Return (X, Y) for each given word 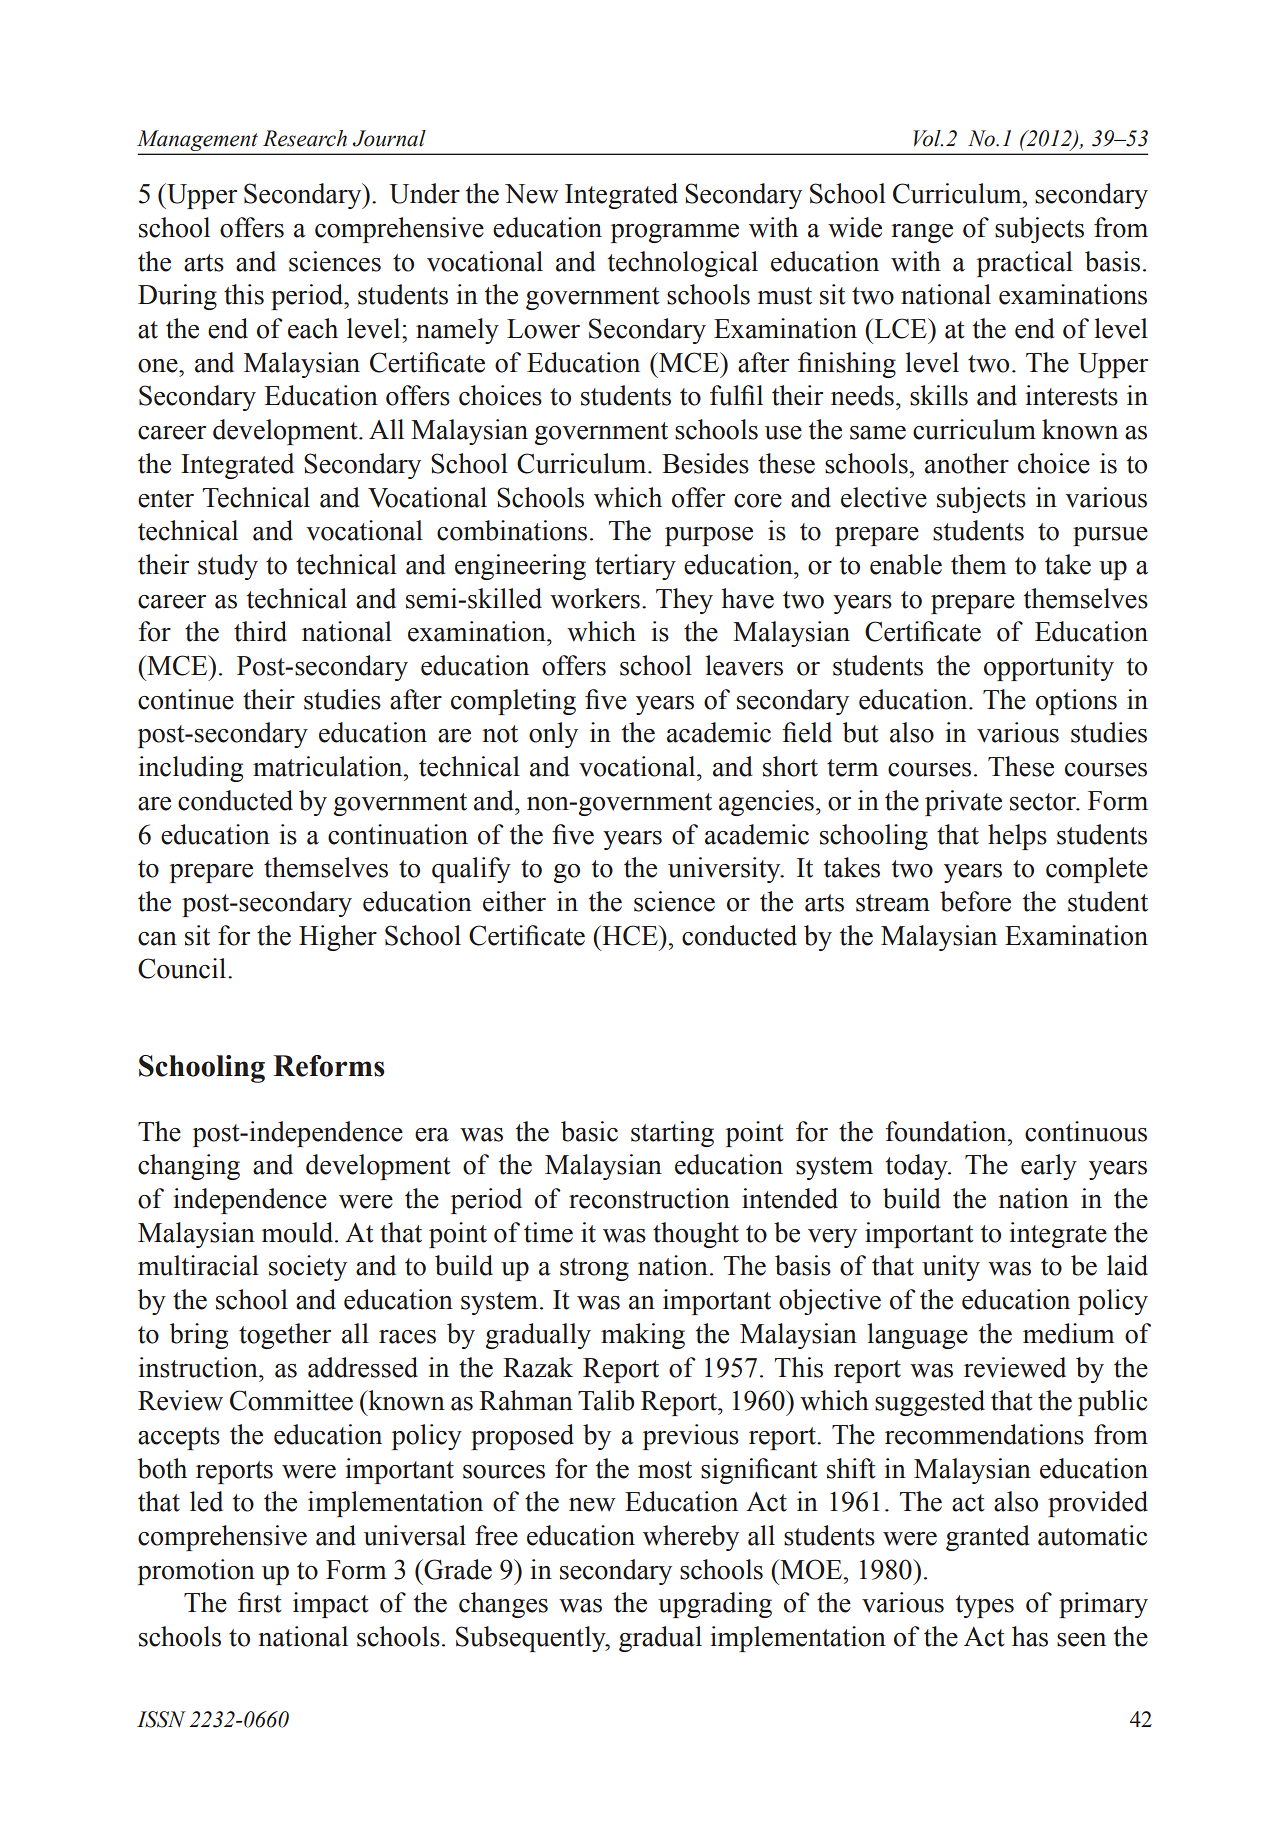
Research (305, 138)
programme (675, 233)
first (260, 1602)
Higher (338, 938)
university (725, 870)
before (975, 901)
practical (1025, 264)
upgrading (715, 1605)
